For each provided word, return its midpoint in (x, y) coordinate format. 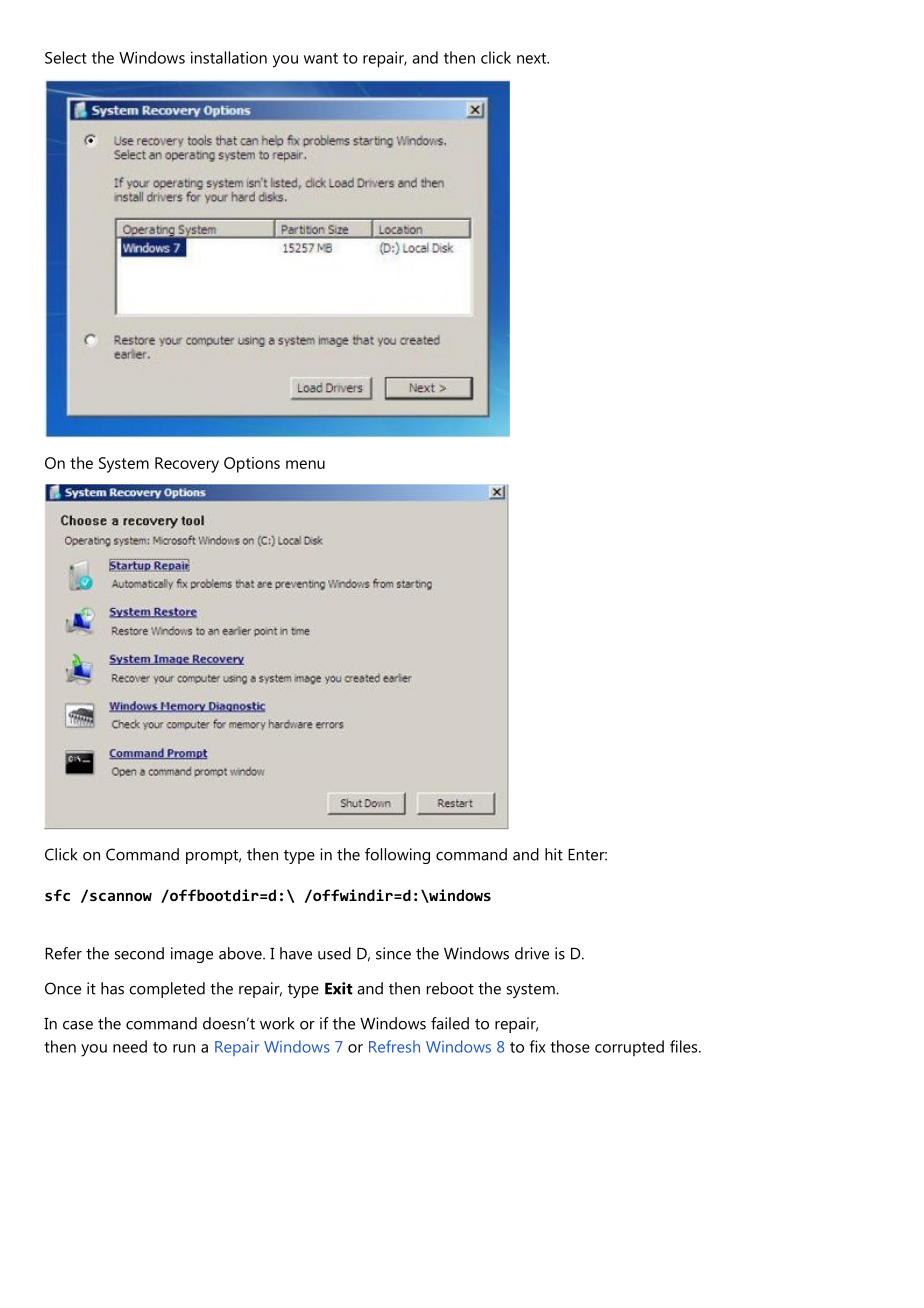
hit (554, 854)
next (533, 58)
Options (252, 465)
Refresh (394, 1046)
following (397, 856)
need (130, 1046)
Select (66, 57)
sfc (57, 895)
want (321, 58)
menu (305, 464)
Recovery (187, 465)
